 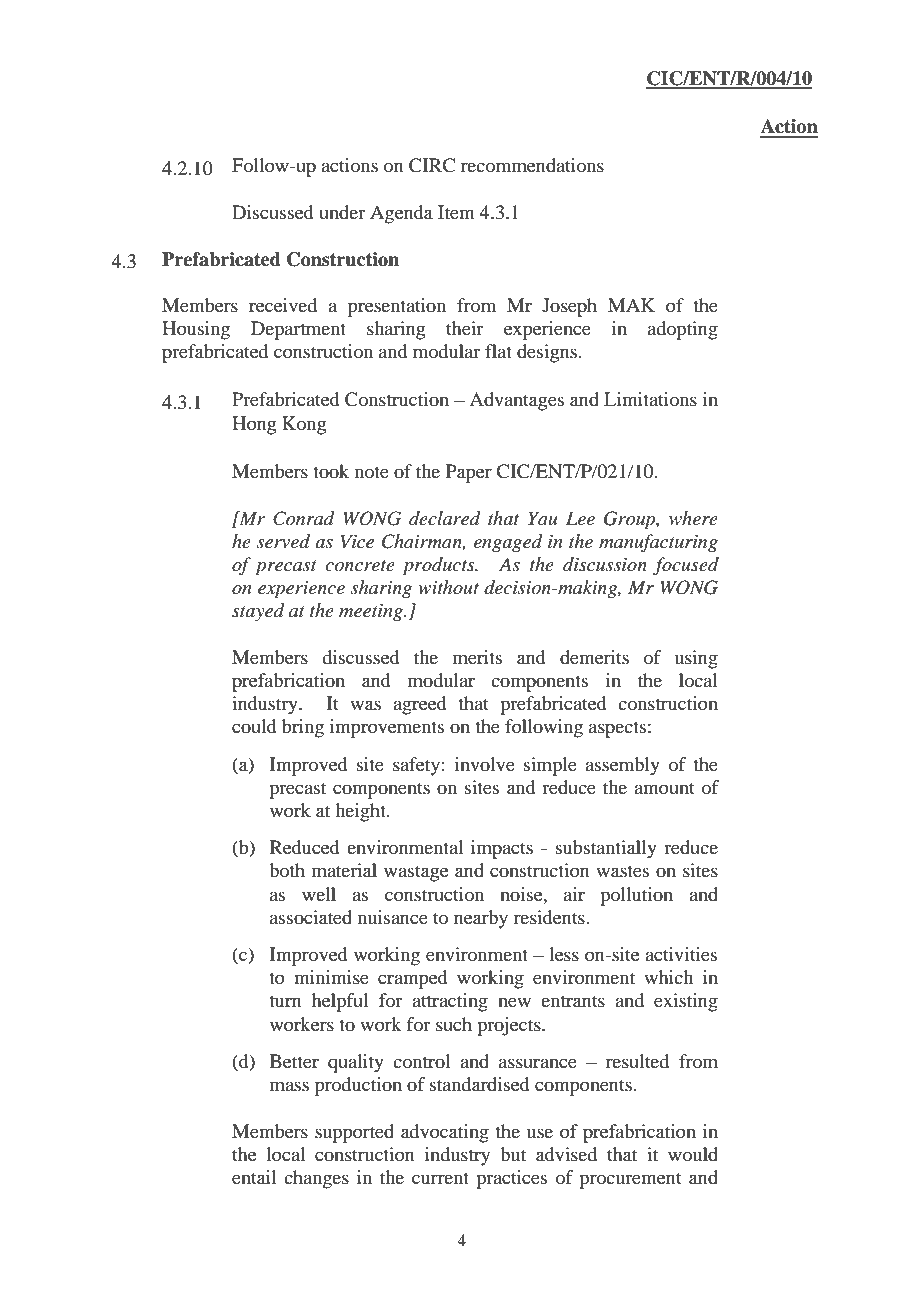 What do you see at coordinates (283, 541) in the document?
I see `served` at bounding box center [283, 541].
